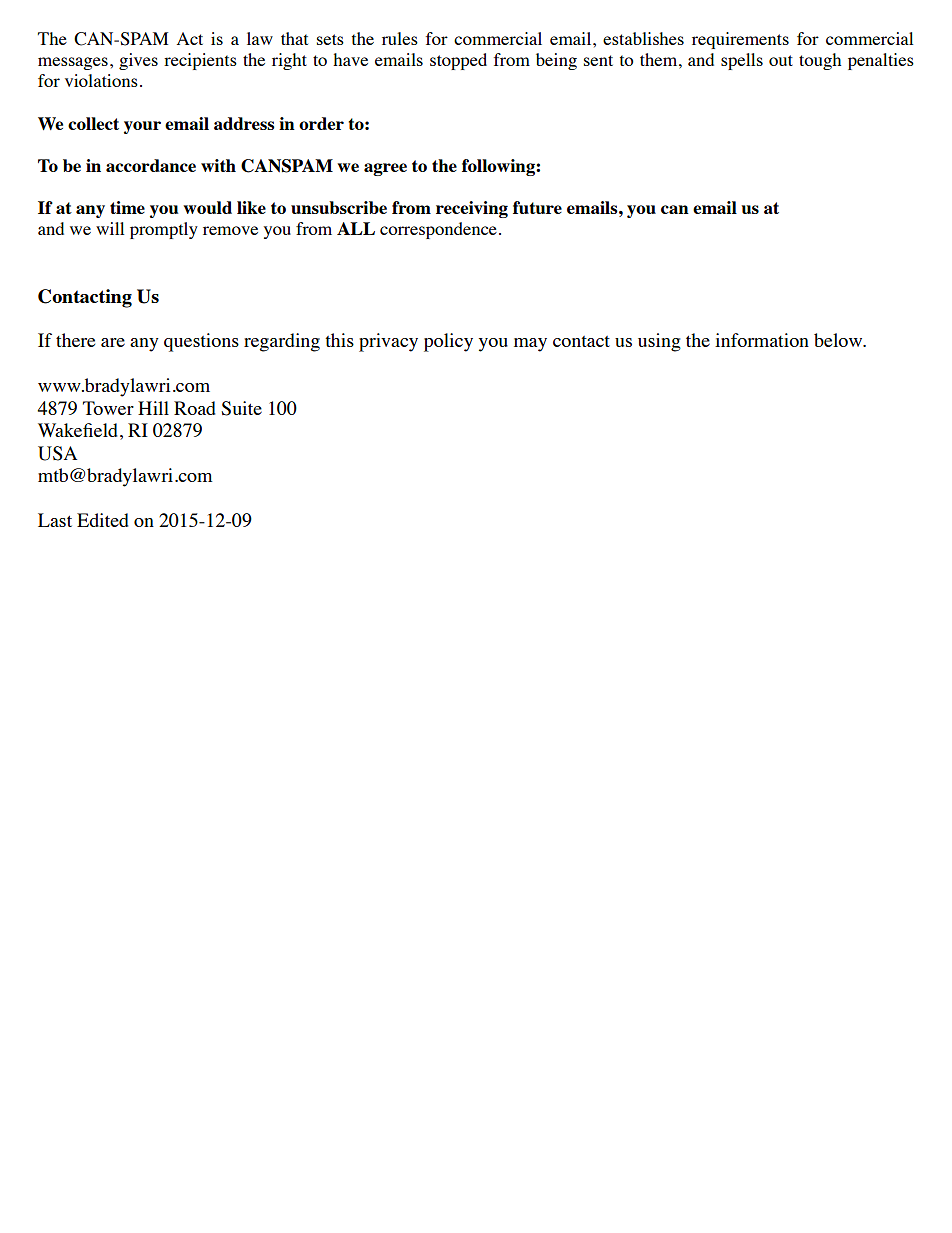 The image size is (952, 1233). What do you see at coordinates (164, 230) in the page?
I see `promptly` at bounding box center [164, 230].
